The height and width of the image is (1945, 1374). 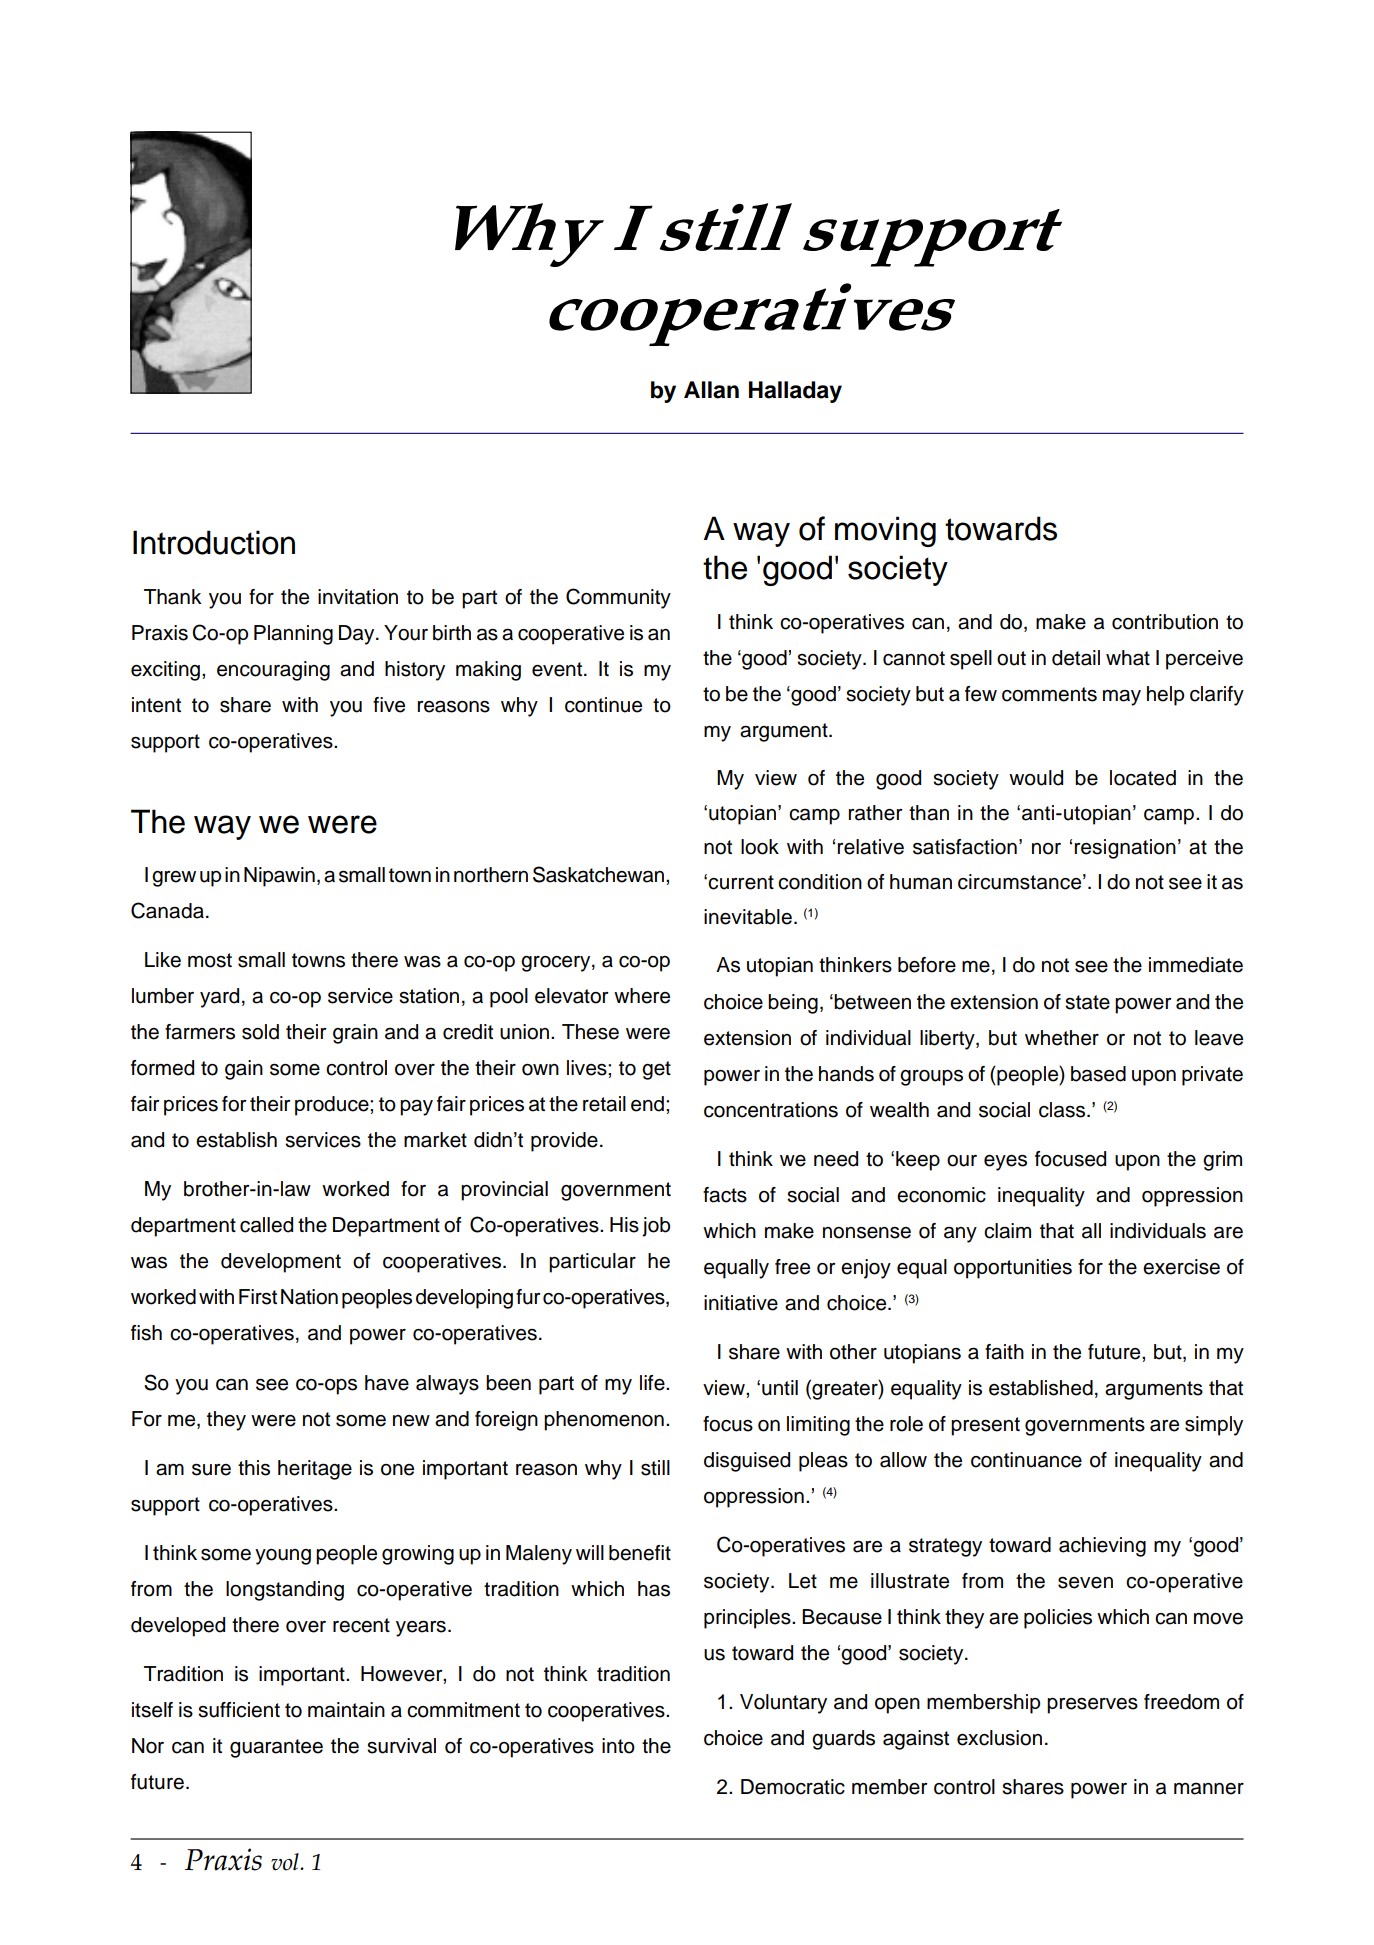 I want to click on get, so click(x=656, y=1070).
